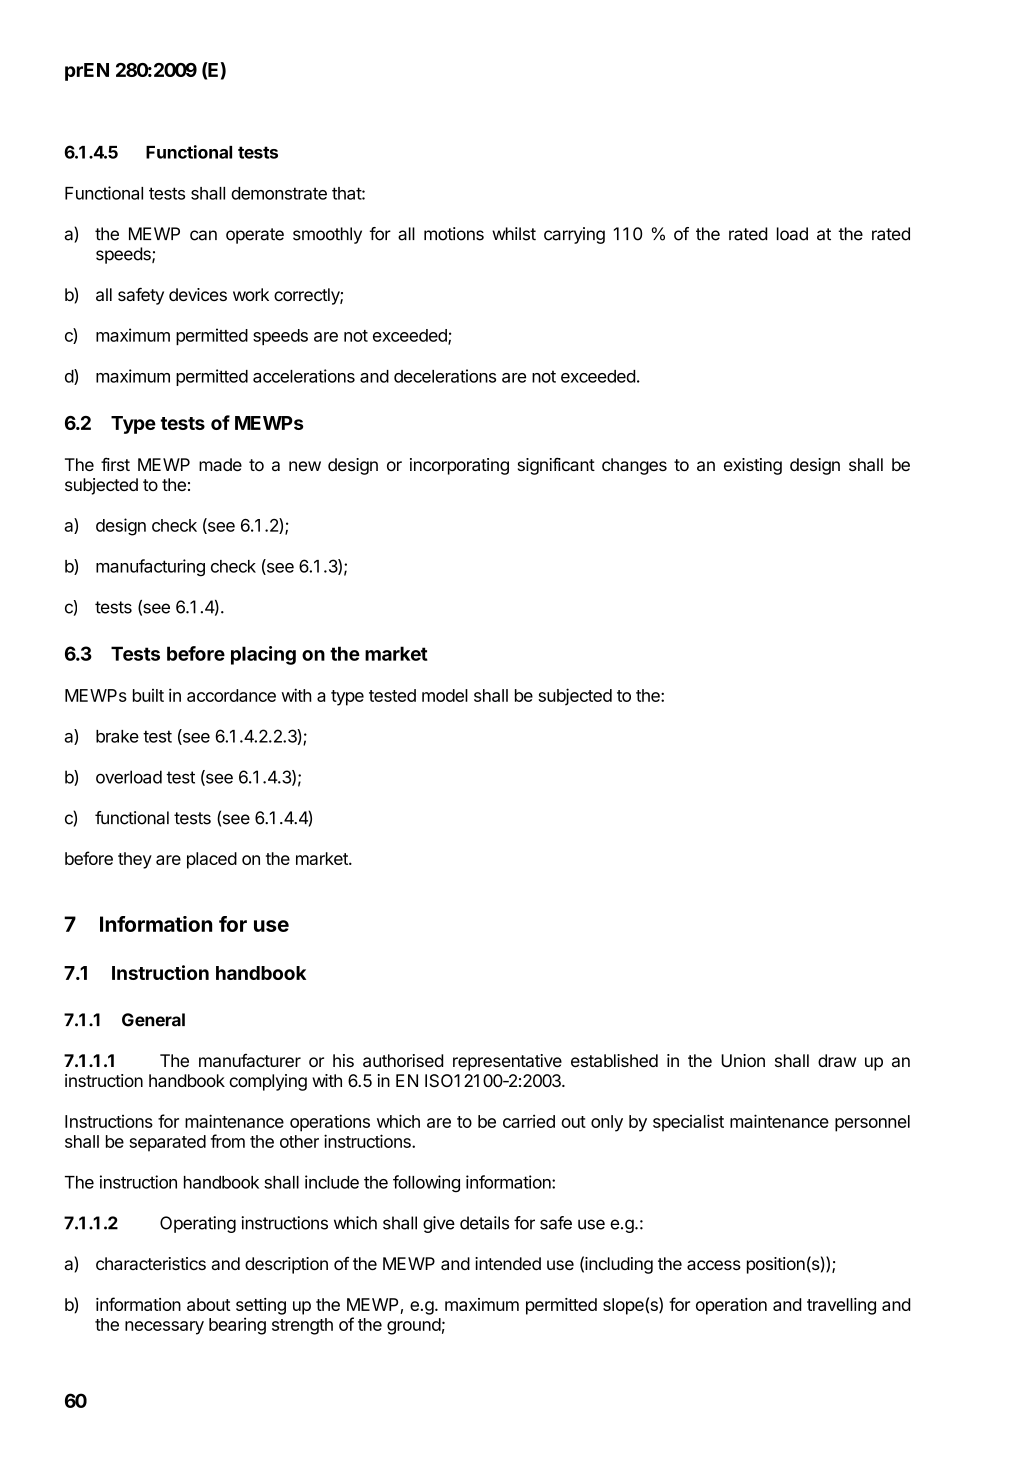 The image size is (1033, 1461). What do you see at coordinates (445, 695) in the image?
I see `model` at bounding box center [445, 695].
